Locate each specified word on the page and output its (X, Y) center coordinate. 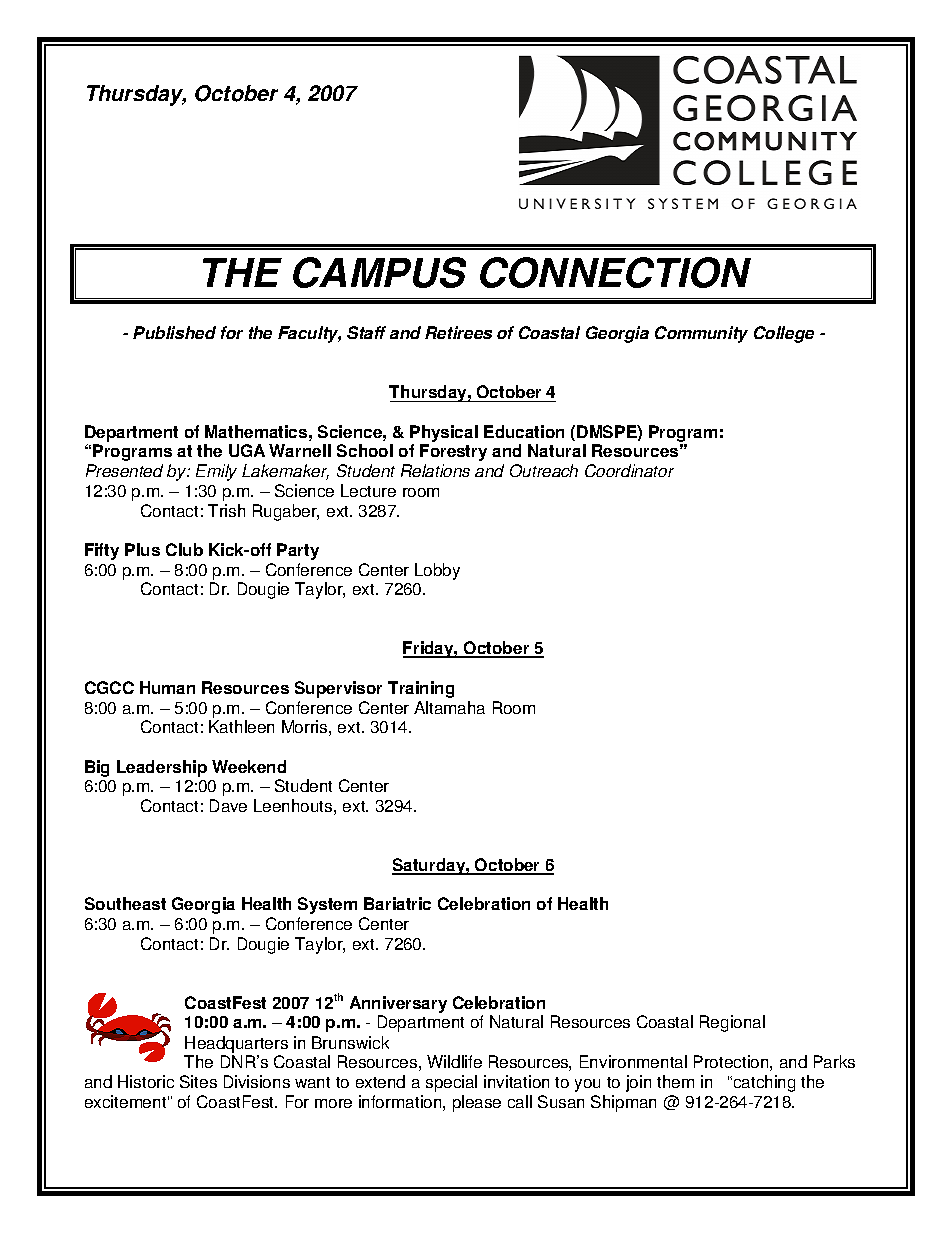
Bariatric (397, 903)
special (451, 1083)
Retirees (458, 332)
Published (174, 332)
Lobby (437, 571)
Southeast (125, 903)
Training (421, 689)
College (784, 334)
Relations (435, 470)
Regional (732, 1023)
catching (763, 1083)
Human (167, 687)
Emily (216, 472)
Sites (198, 1081)
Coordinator (629, 470)
